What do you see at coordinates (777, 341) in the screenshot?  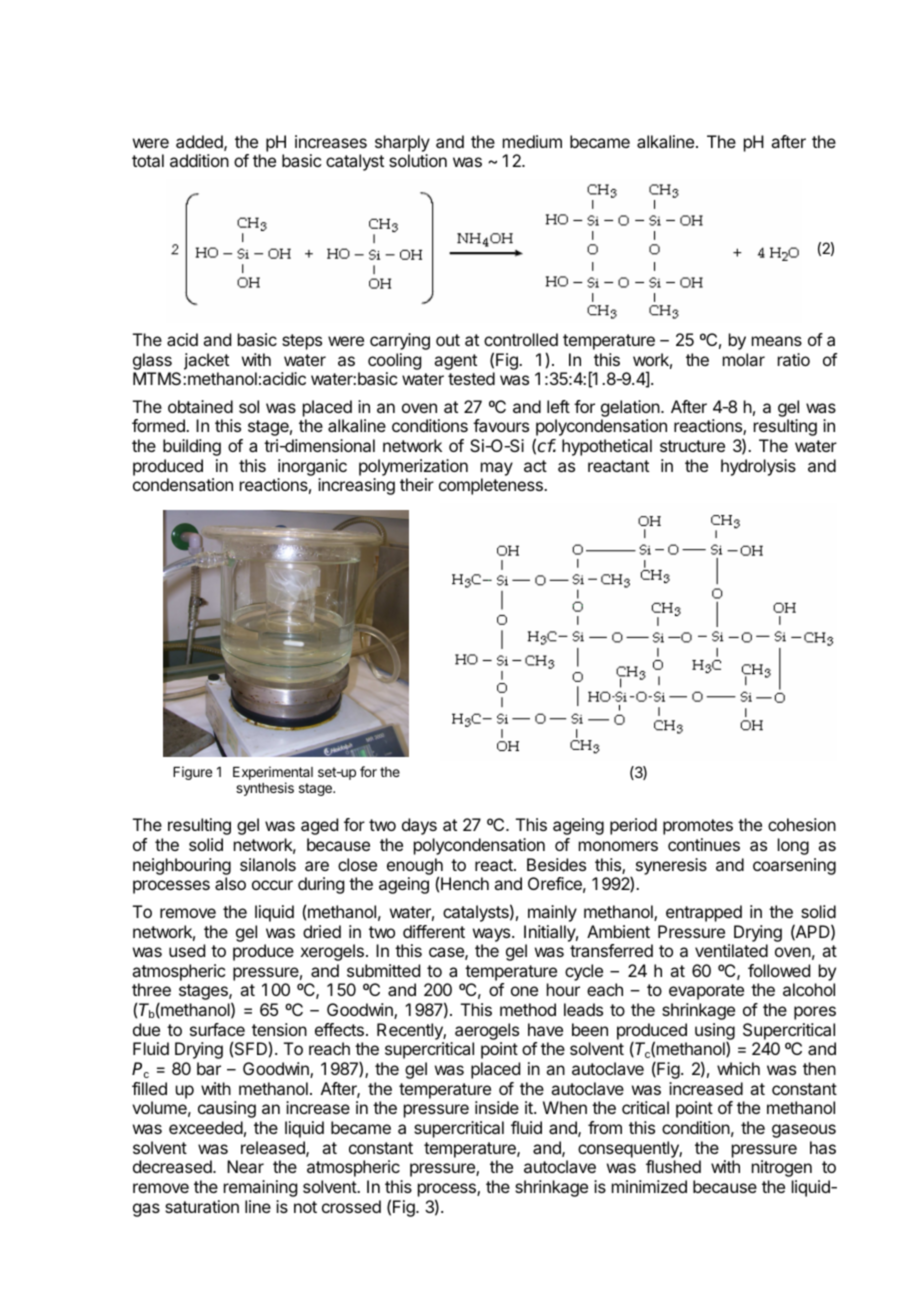 I see `means` at bounding box center [777, 341].
